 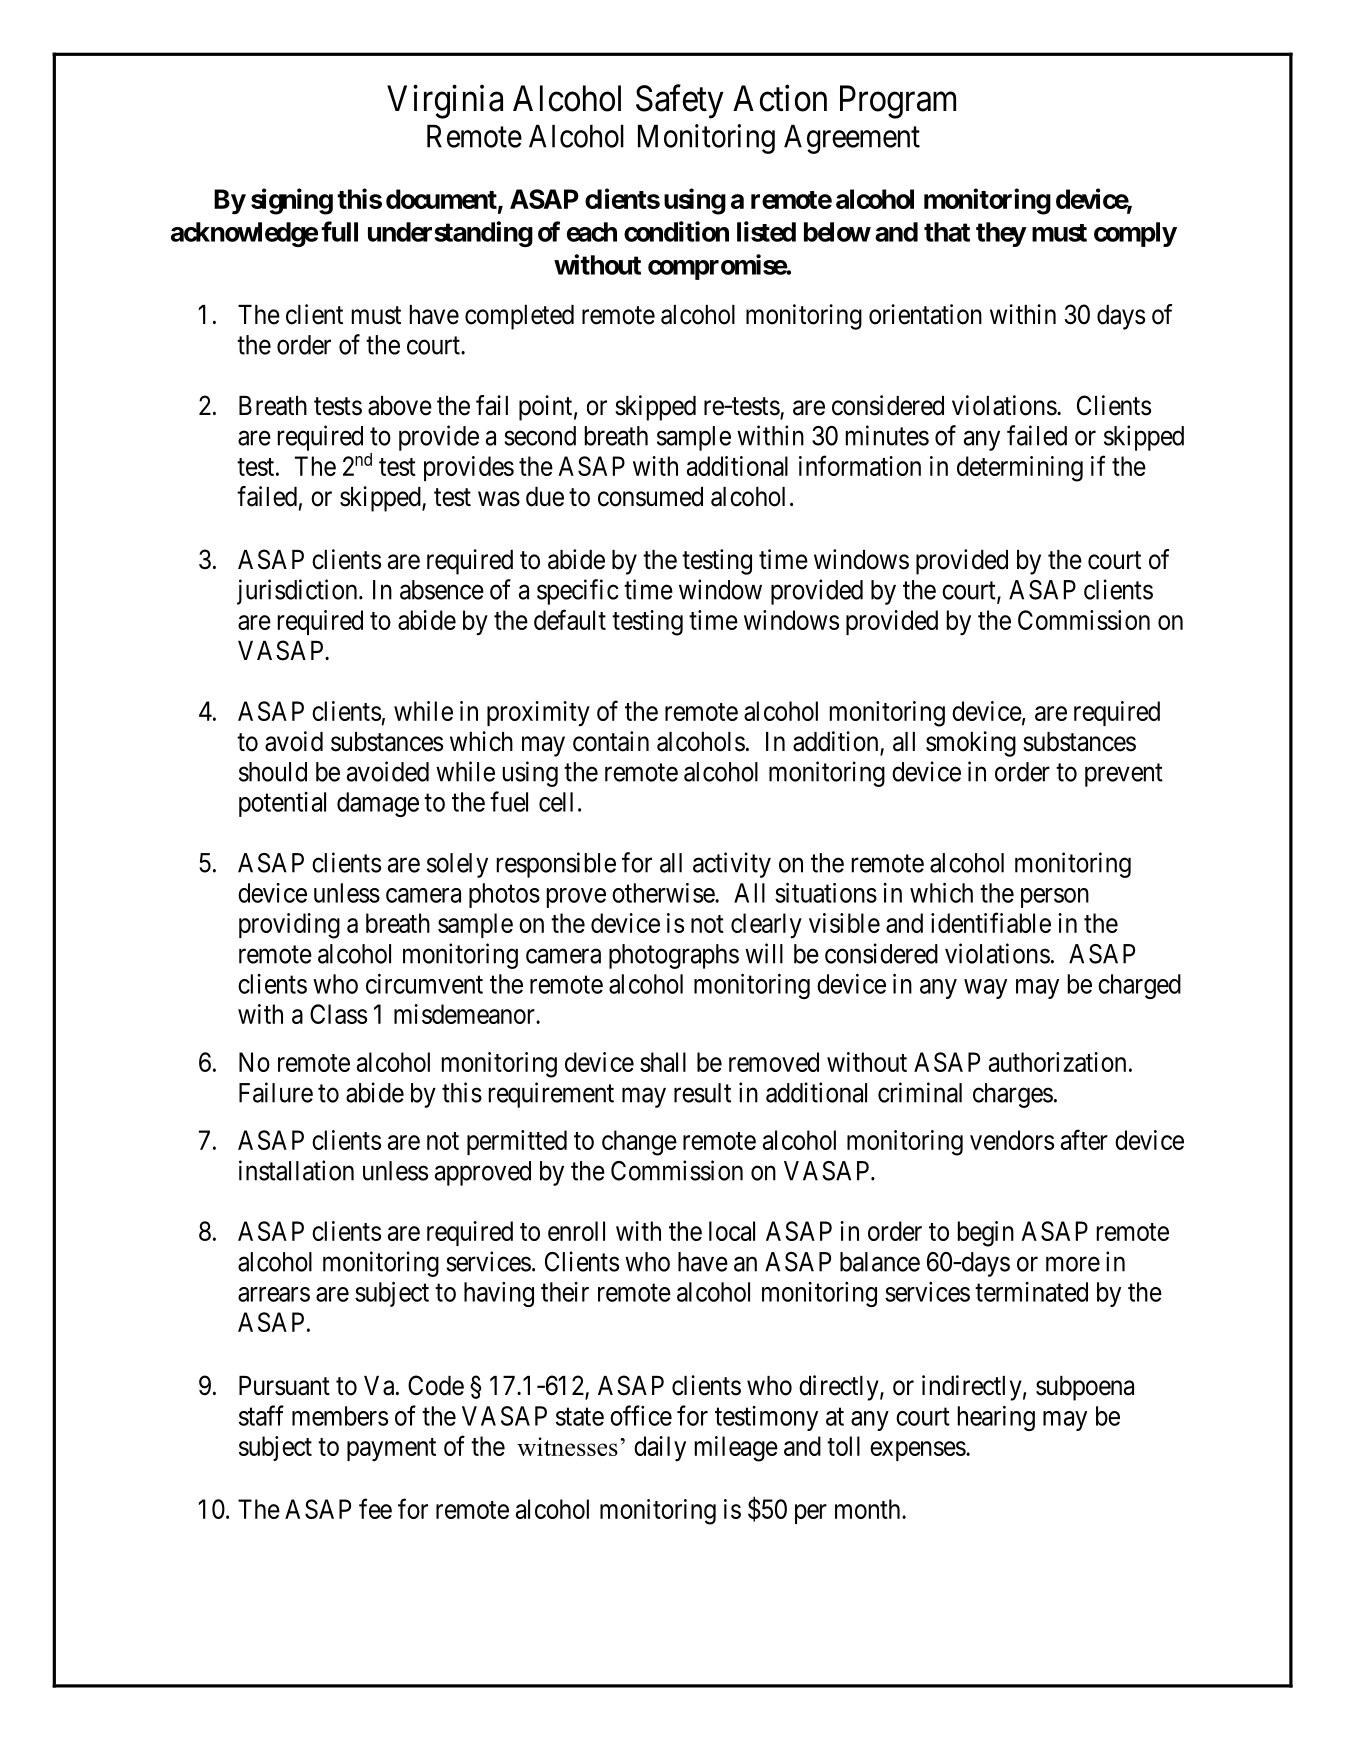 I want to click on damage, so click(x=378, y=804).
